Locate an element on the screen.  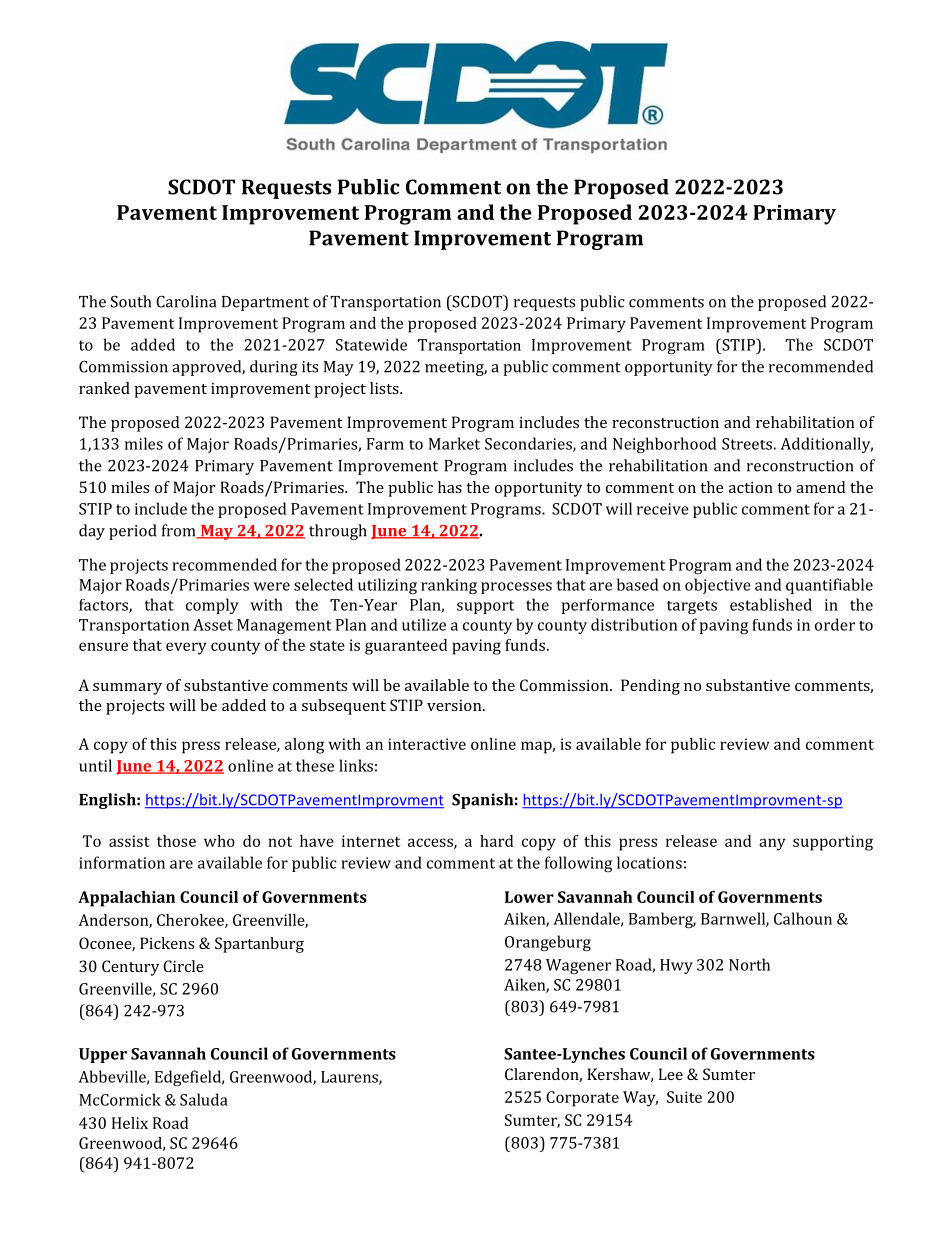
established is located at coordinates (771, 604).
